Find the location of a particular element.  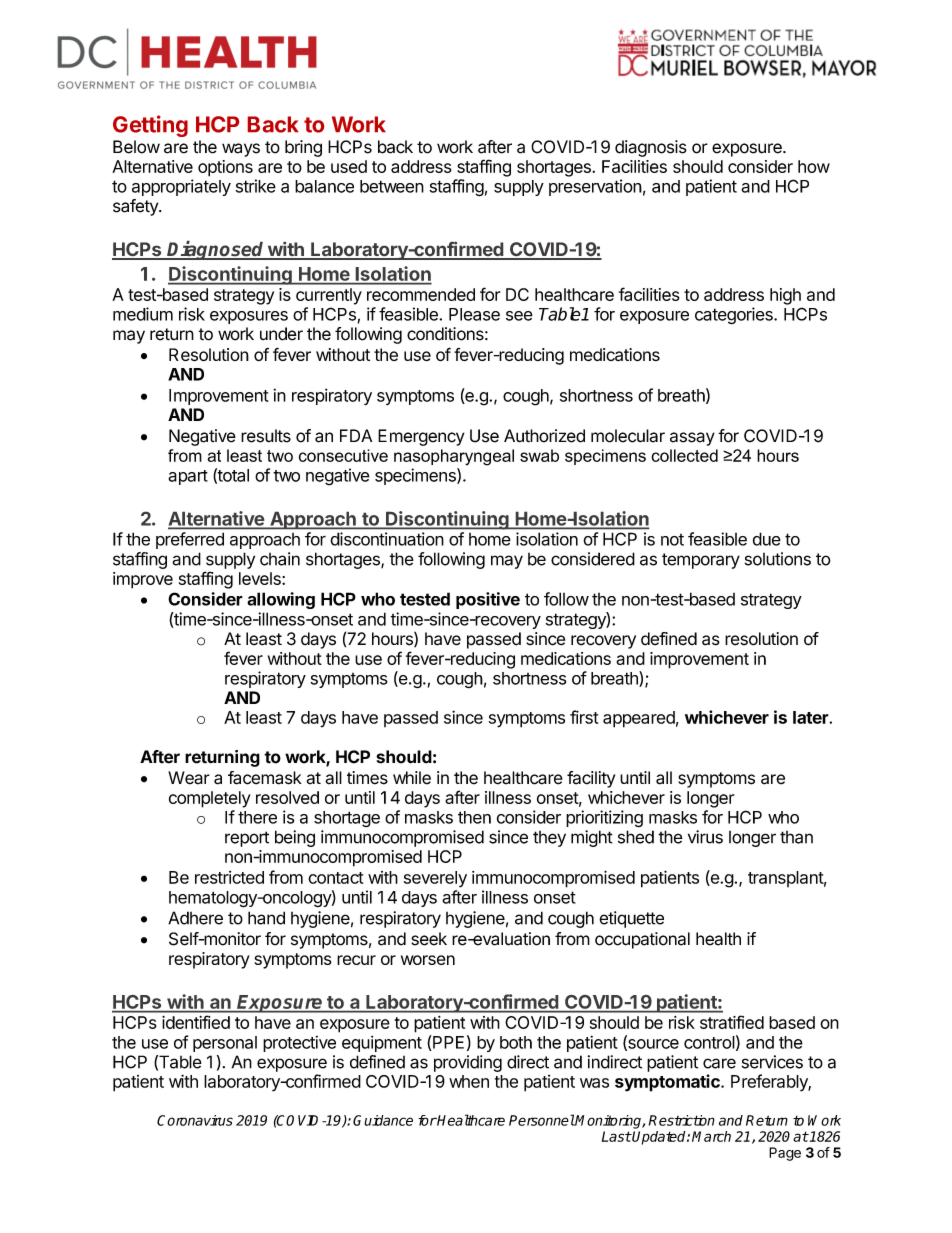

when is located at coordinates (469, 1081).
